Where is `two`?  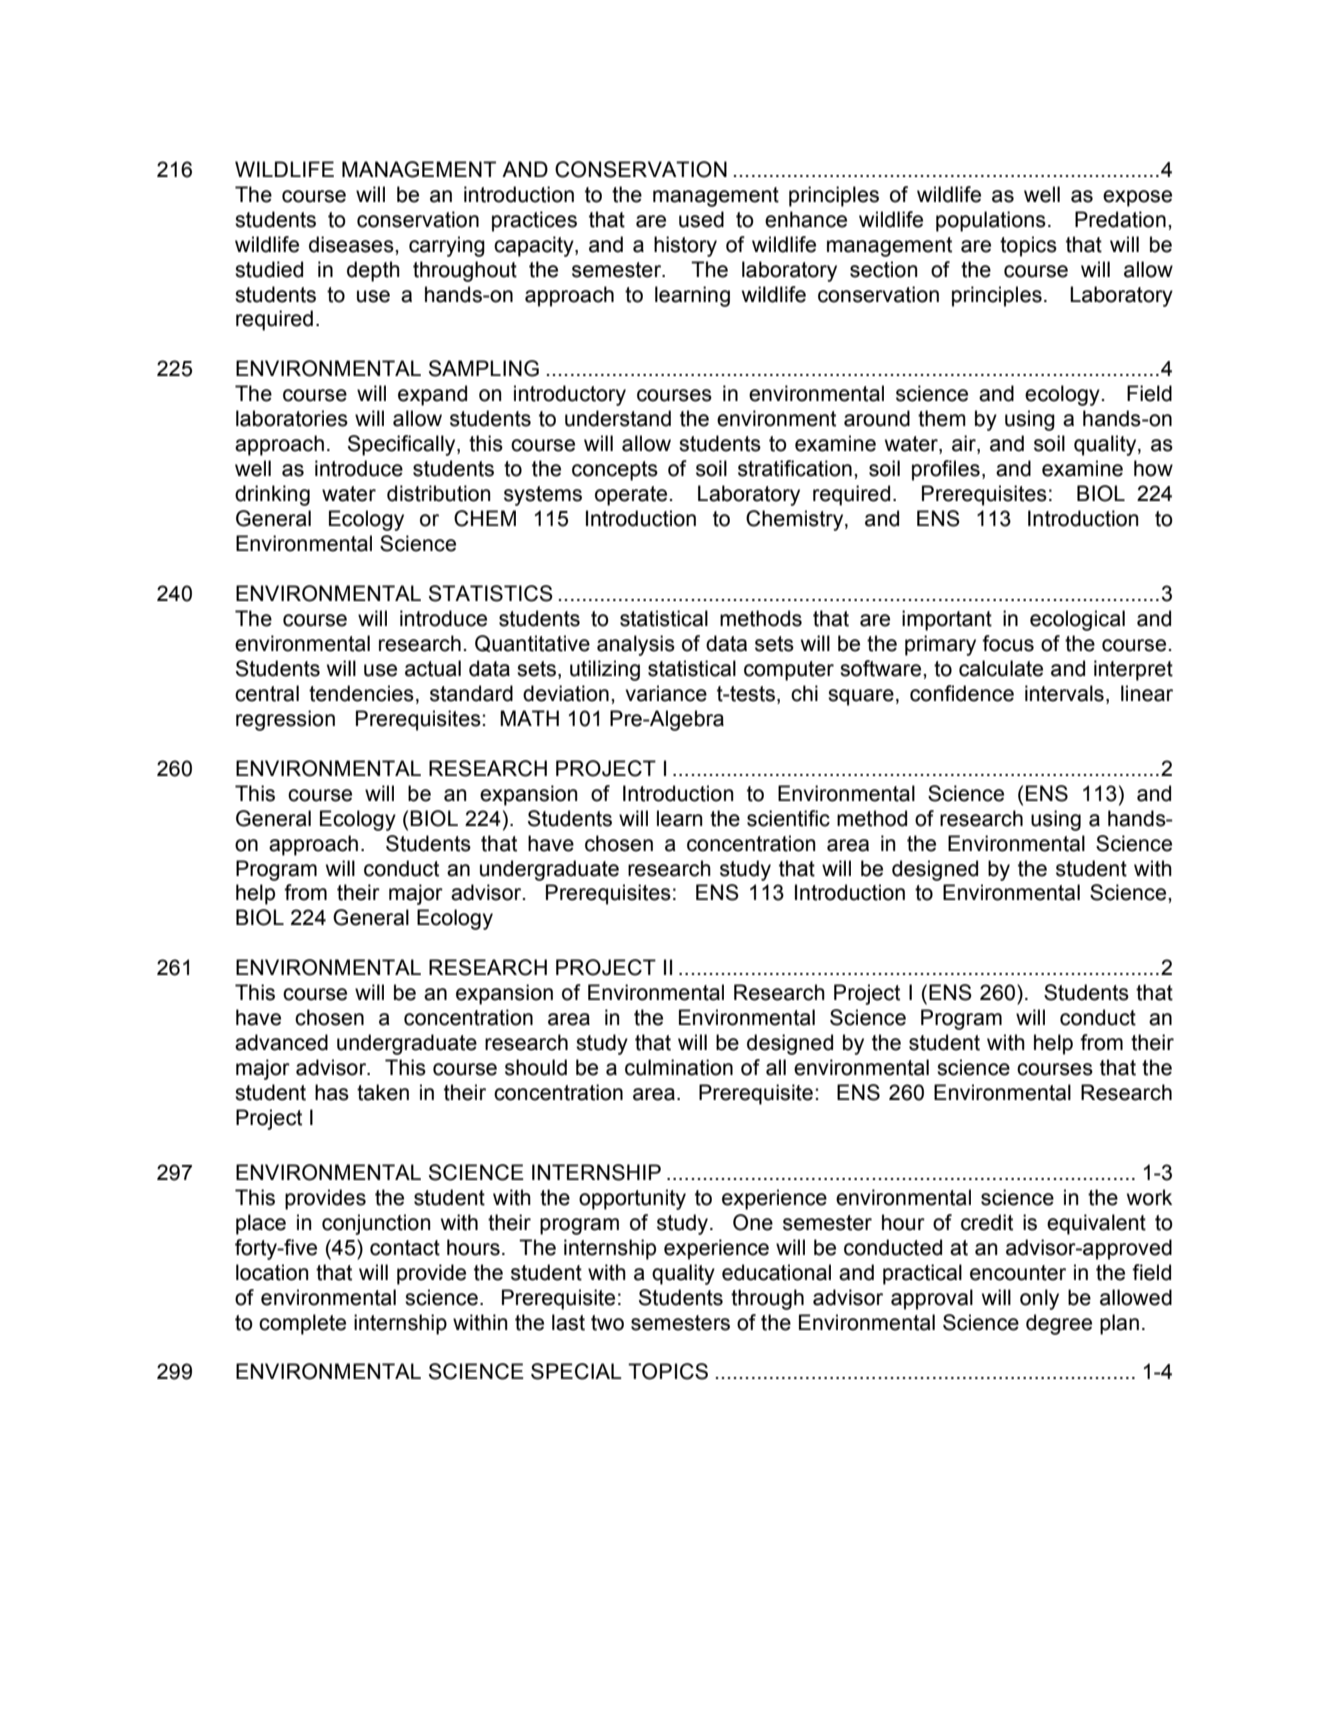
two is located at coordinates (607, 1323).
